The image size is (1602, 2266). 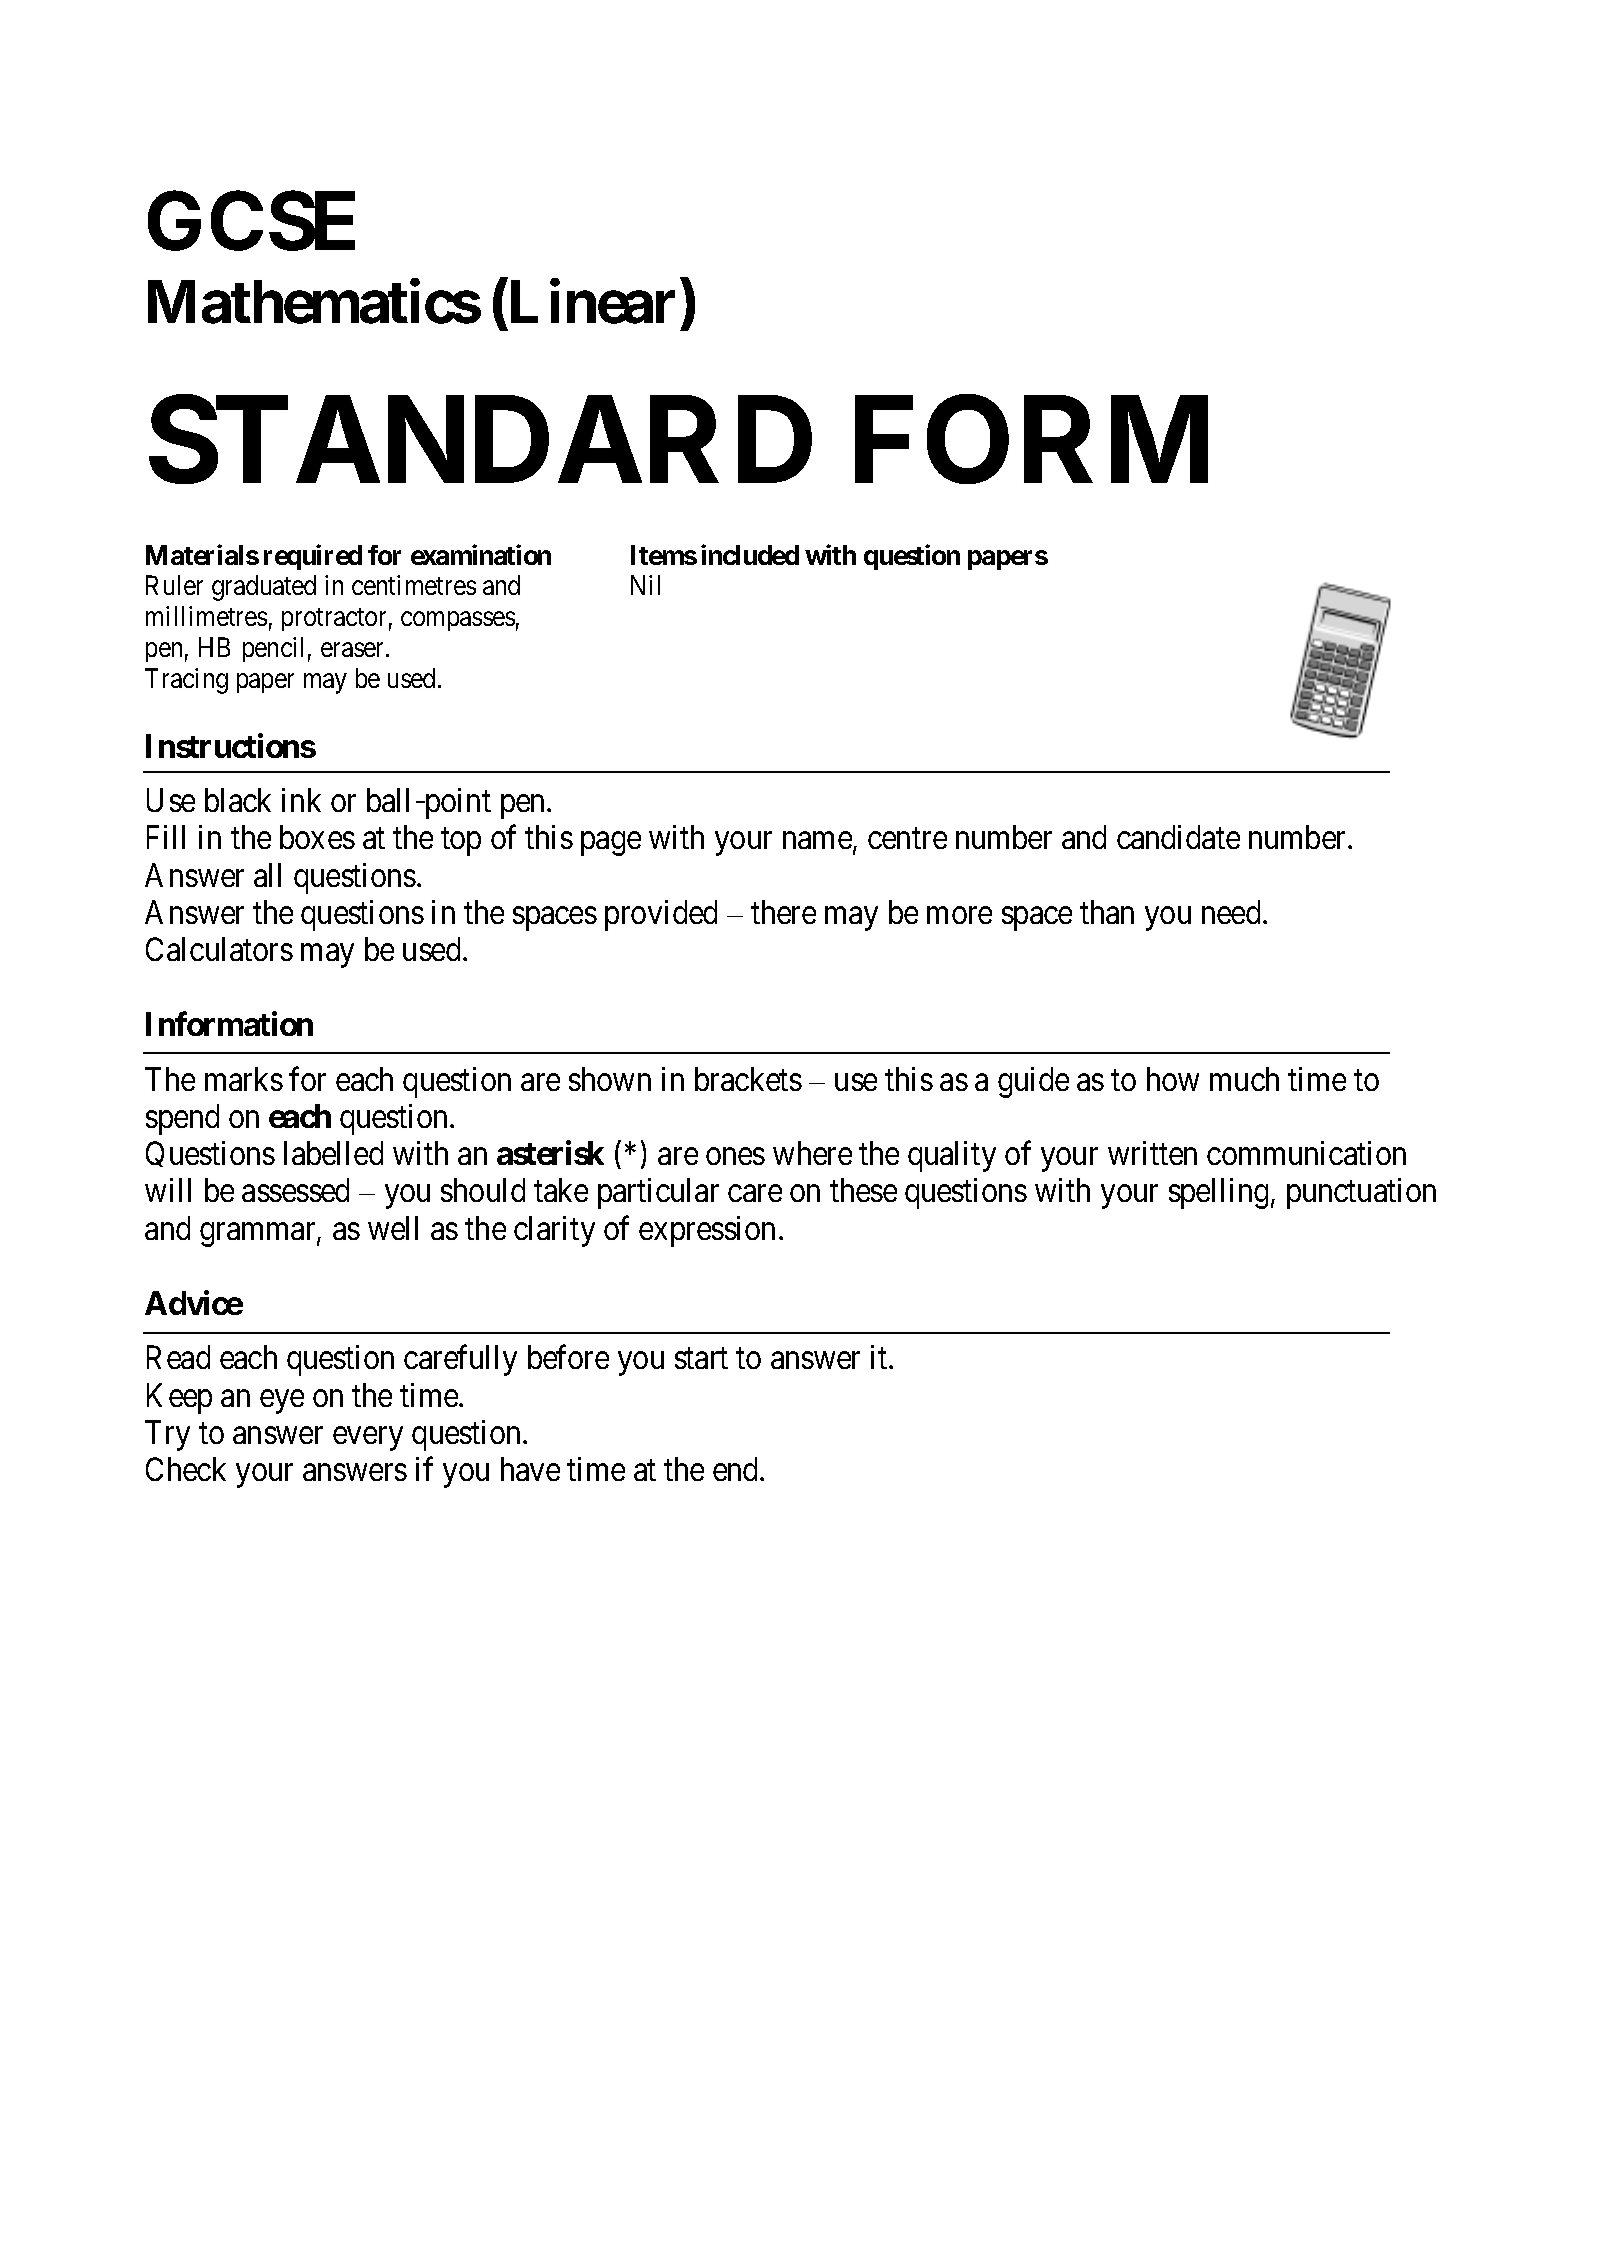 I want to click on included, so click(x=750, y=555).
